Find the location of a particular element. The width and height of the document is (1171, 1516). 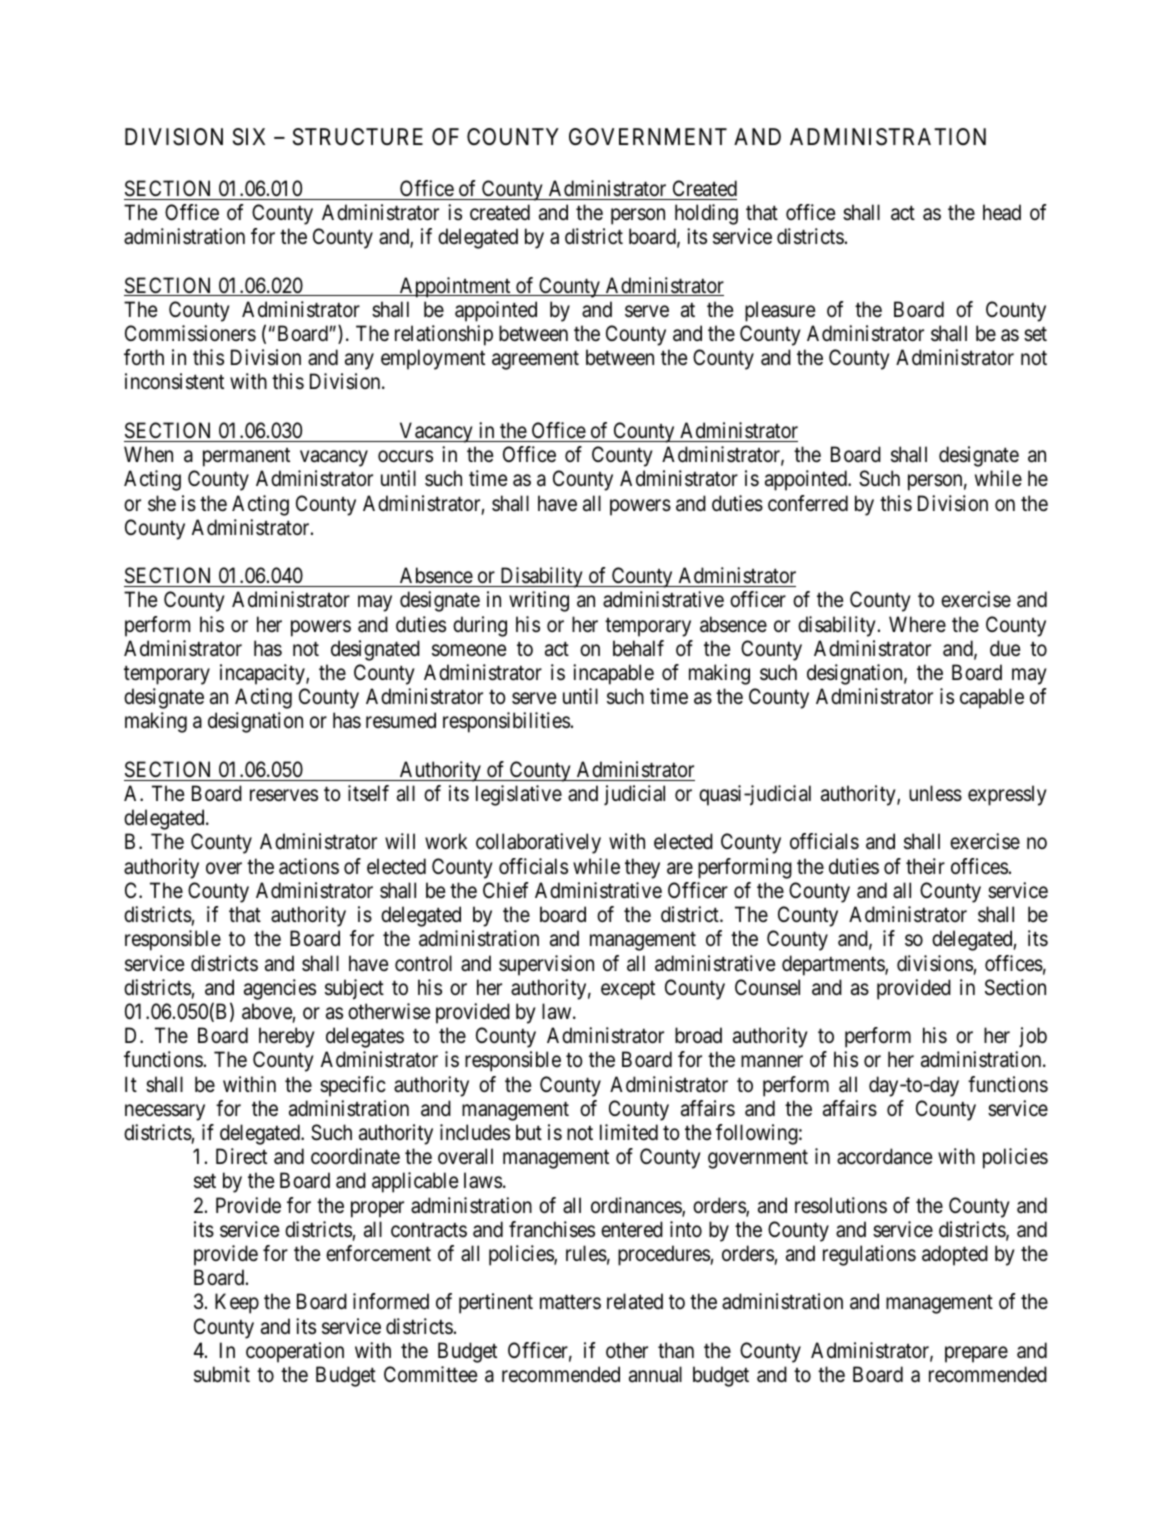

head is located at coordinates (1002, 212).
